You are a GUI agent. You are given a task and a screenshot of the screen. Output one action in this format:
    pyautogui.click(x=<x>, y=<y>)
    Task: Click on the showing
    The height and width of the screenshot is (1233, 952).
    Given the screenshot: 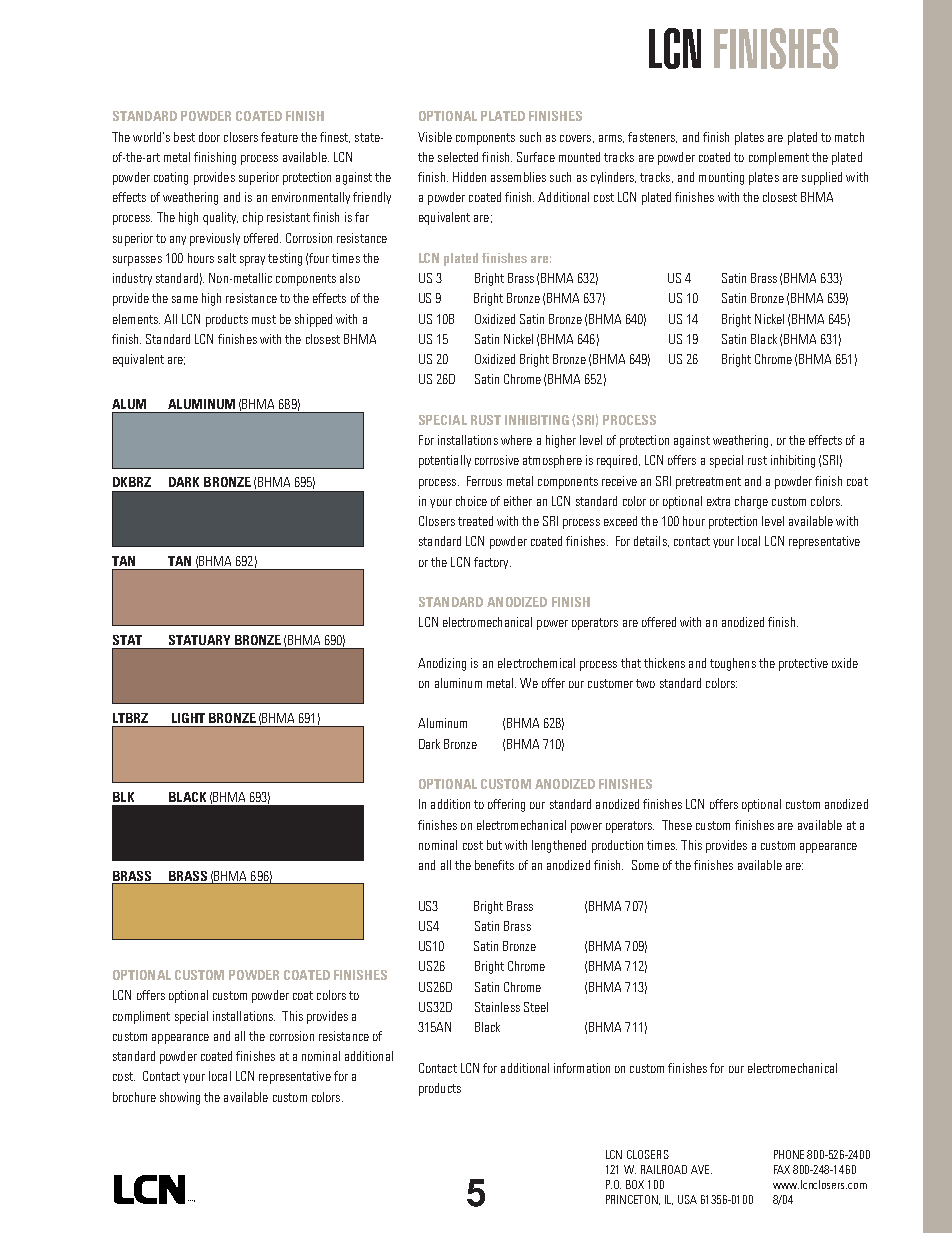 What is the action you would take?
    pyautogui.click(x=180, y=1098)
